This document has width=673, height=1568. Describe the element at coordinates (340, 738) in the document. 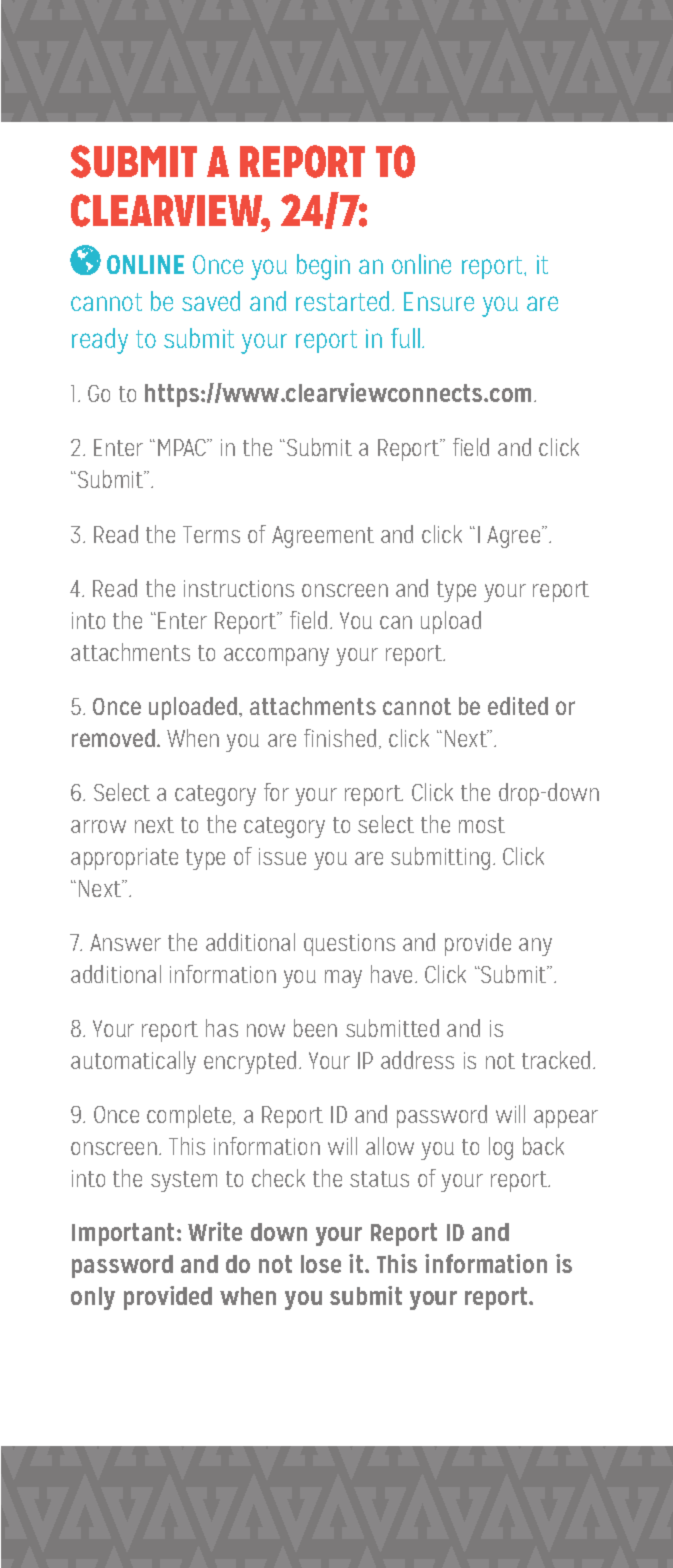

I see `finished` at that location.
